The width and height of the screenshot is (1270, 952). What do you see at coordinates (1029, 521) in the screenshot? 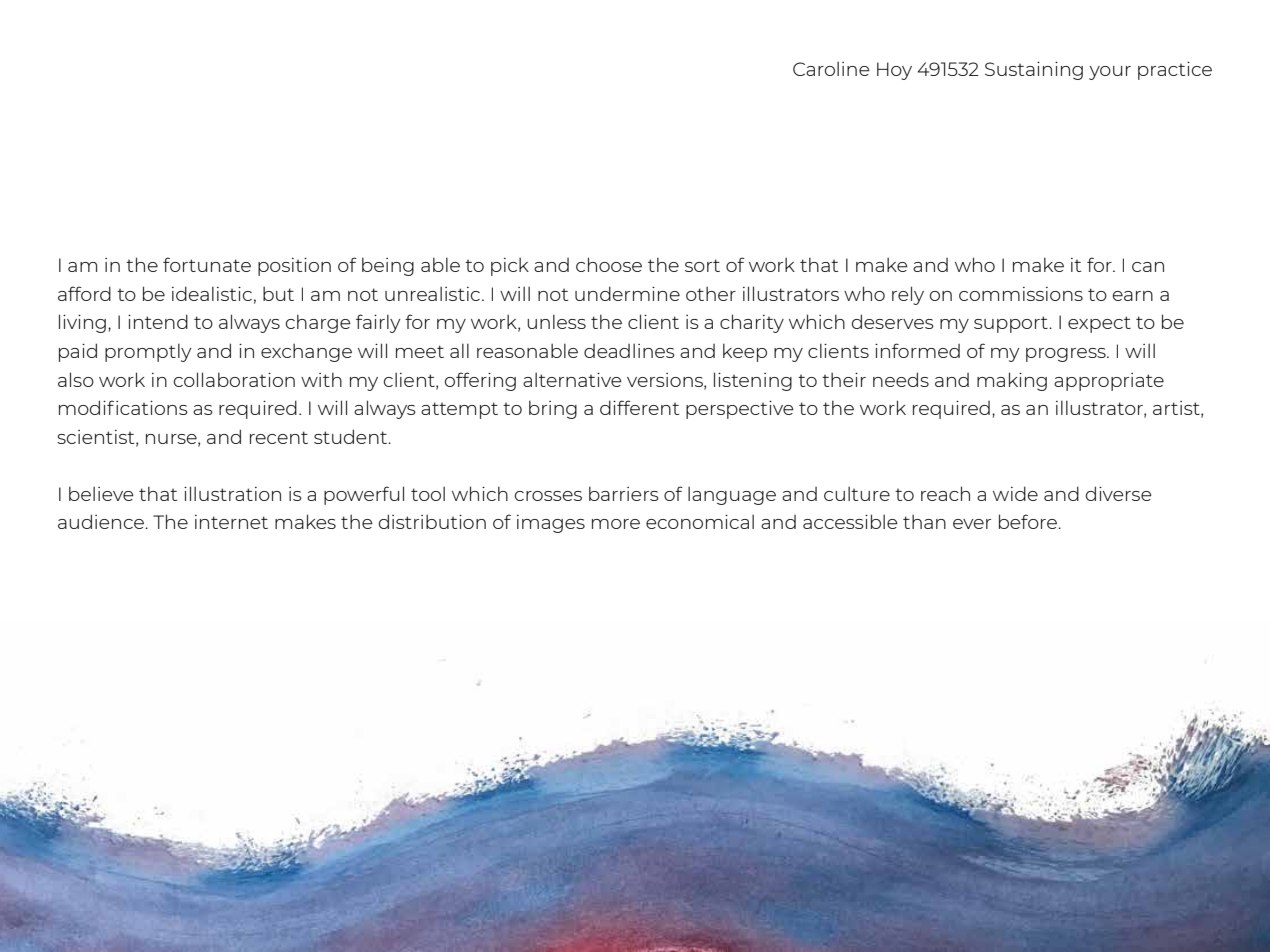
I see `before` at bounding box center [1029, 521].
